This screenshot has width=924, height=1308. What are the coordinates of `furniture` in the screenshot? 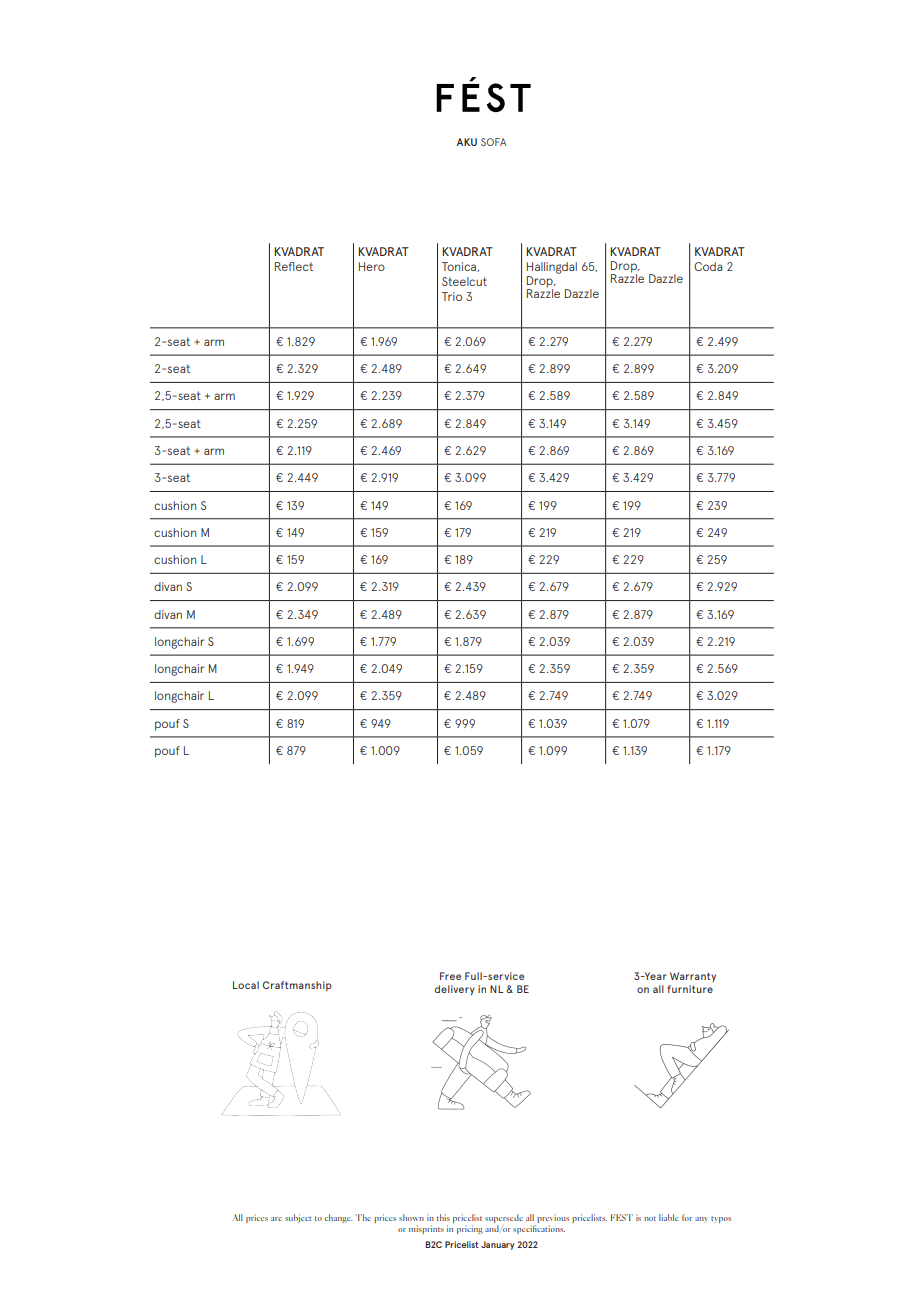 It's located at (690, 989).
